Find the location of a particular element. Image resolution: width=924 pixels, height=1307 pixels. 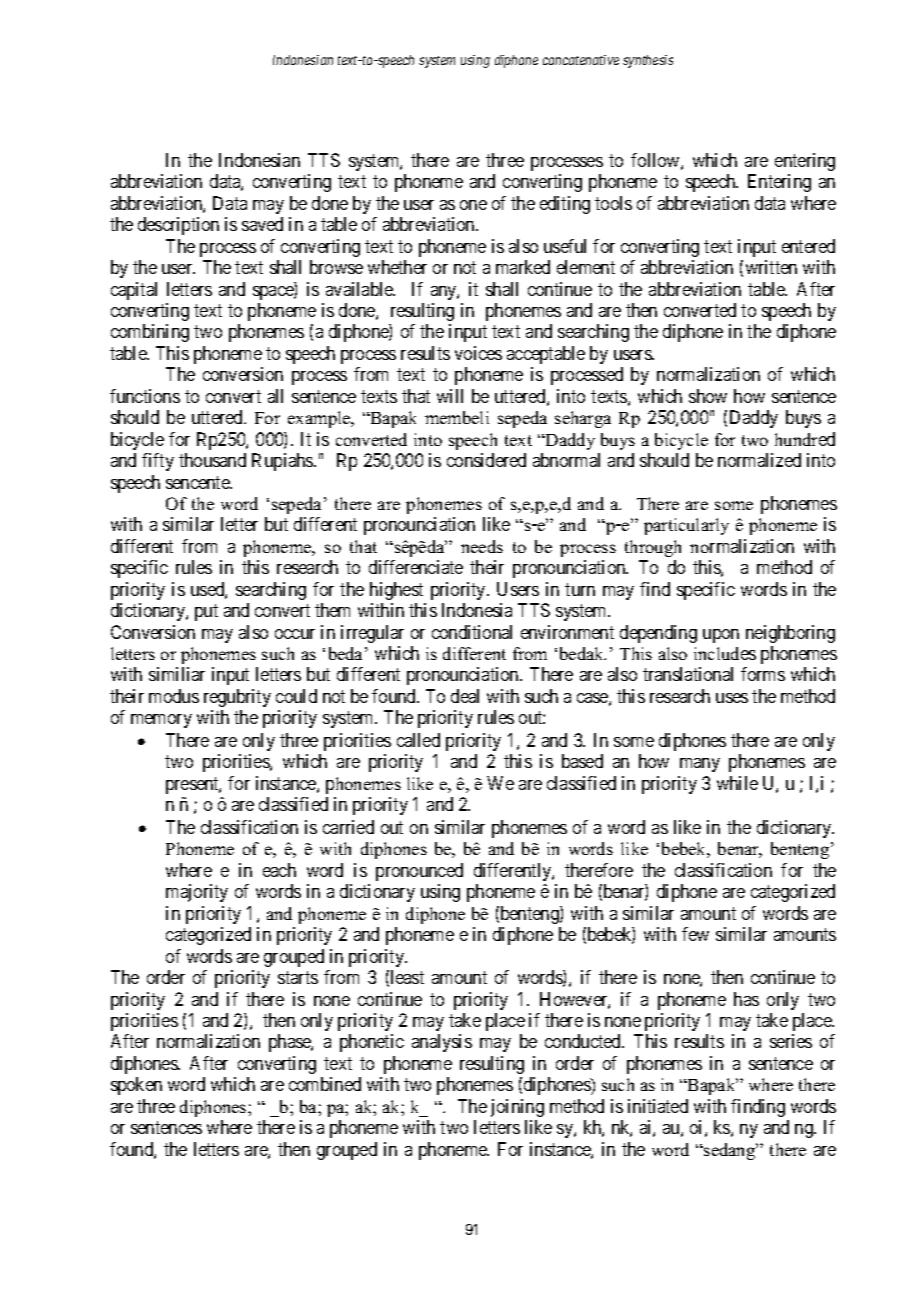

while is located at coordinates (737, 783).
